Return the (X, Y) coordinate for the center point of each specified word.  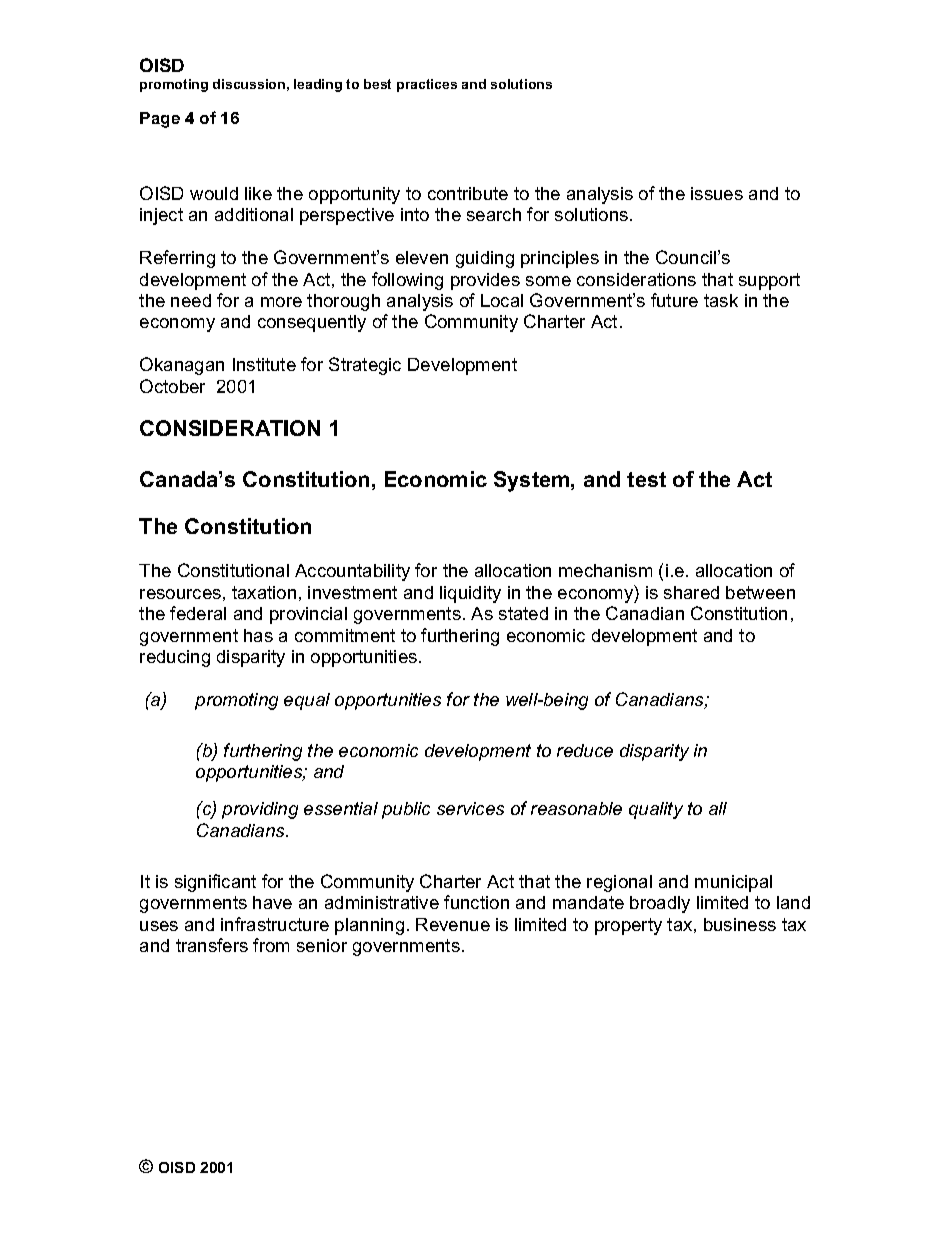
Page (160, 120)
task (721, 300)
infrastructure (275, 924)
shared (691, 592)
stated (523, 613)
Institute (264, 364)
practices (427, 85)
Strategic (365, 366)
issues (717, 193)
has (258, 635)
